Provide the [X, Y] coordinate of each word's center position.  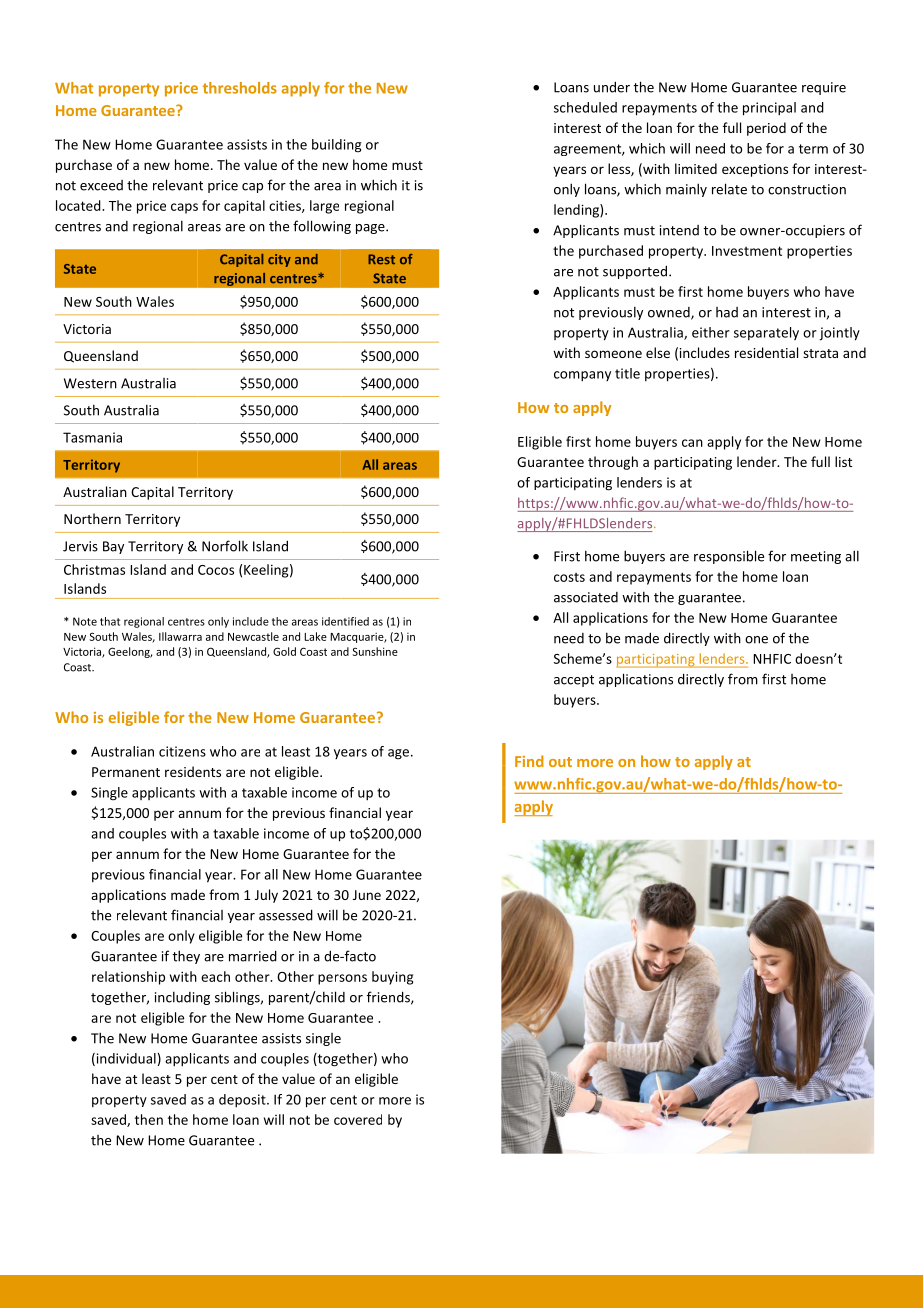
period [766, 129]
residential [766, 352]
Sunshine [375, 651]
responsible [729, 557]
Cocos [216, 570]
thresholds [240, 88]
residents [193, 771]
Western [90, 383]
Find [529, 761]
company [582, 376]
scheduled [585, 107]
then [149, 1119]
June [367, 895]
